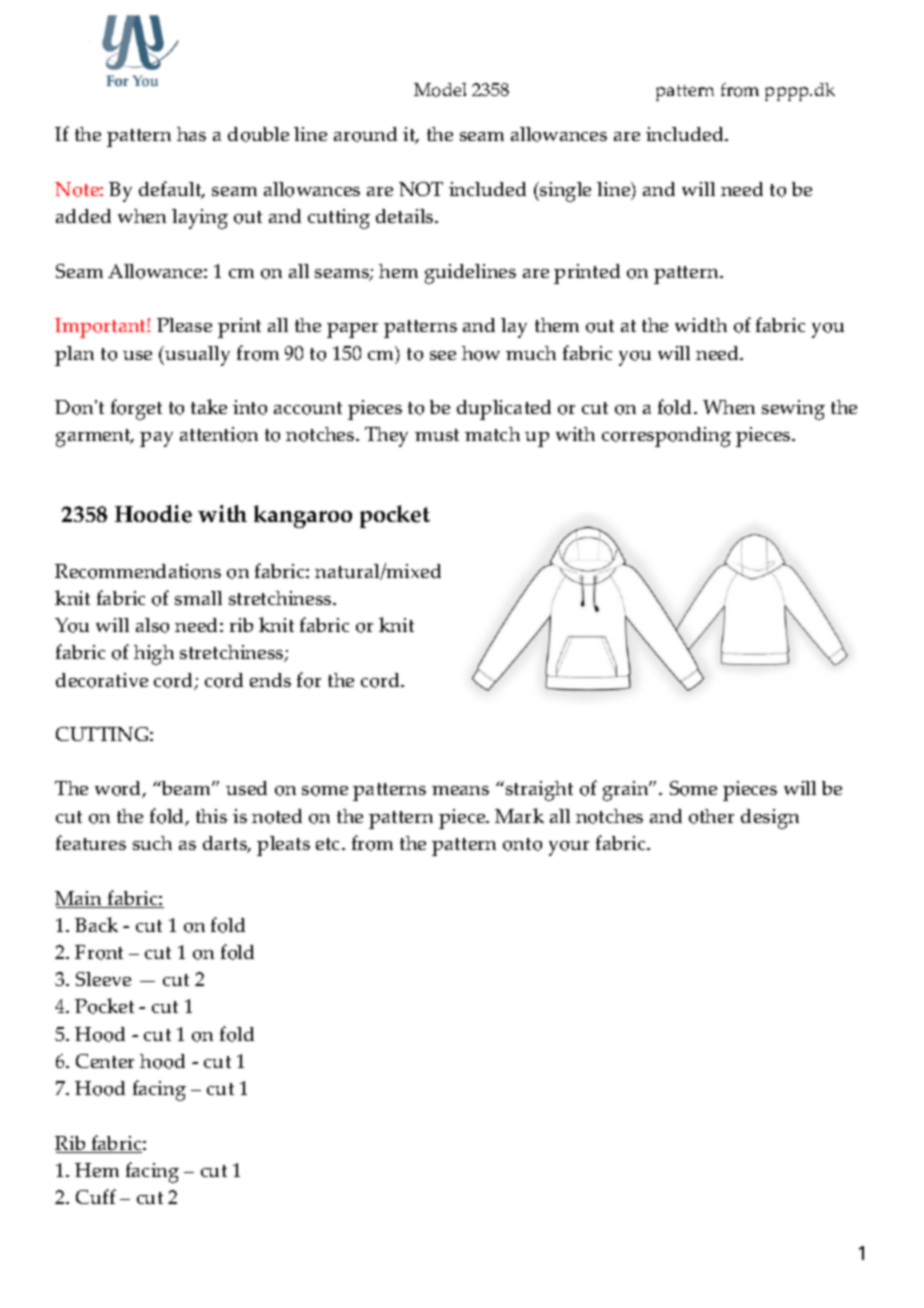 The width and height of the image is (924, 1308). I want to click on high, so click(154, 655).
